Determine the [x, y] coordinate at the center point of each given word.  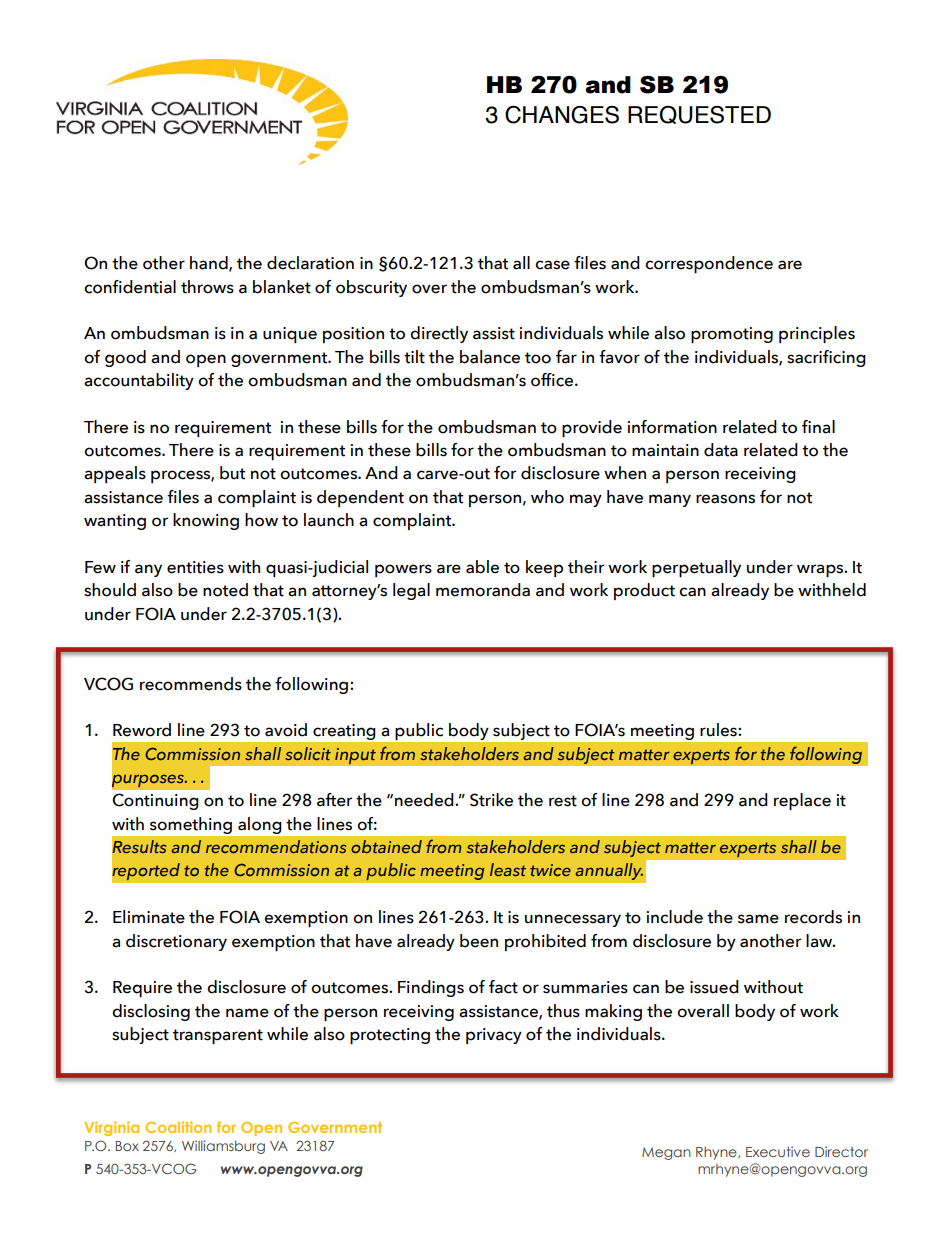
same [758, 919]
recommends [191, 684]
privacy [494, 1036]
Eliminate [149, 917]
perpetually [696, 568]
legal [411, 591]
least [508, 869]
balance [490, 357]
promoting [732, 335]
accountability [139, 381]
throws [207, 287]
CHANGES [562, 115]
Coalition [178, 1127]
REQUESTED [699, 115]
